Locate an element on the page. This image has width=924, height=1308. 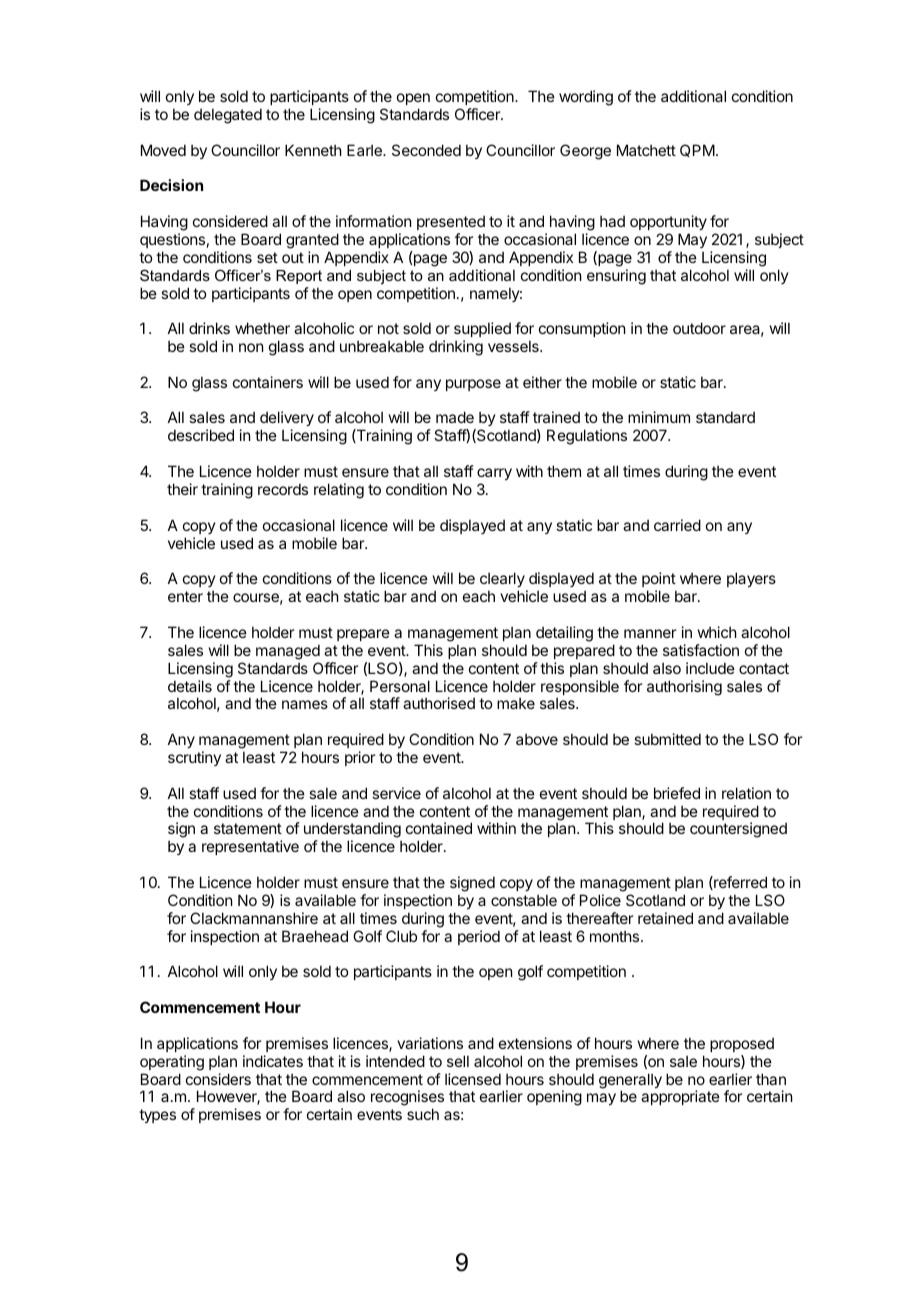
delegated is located at coordinates (228, 116).
